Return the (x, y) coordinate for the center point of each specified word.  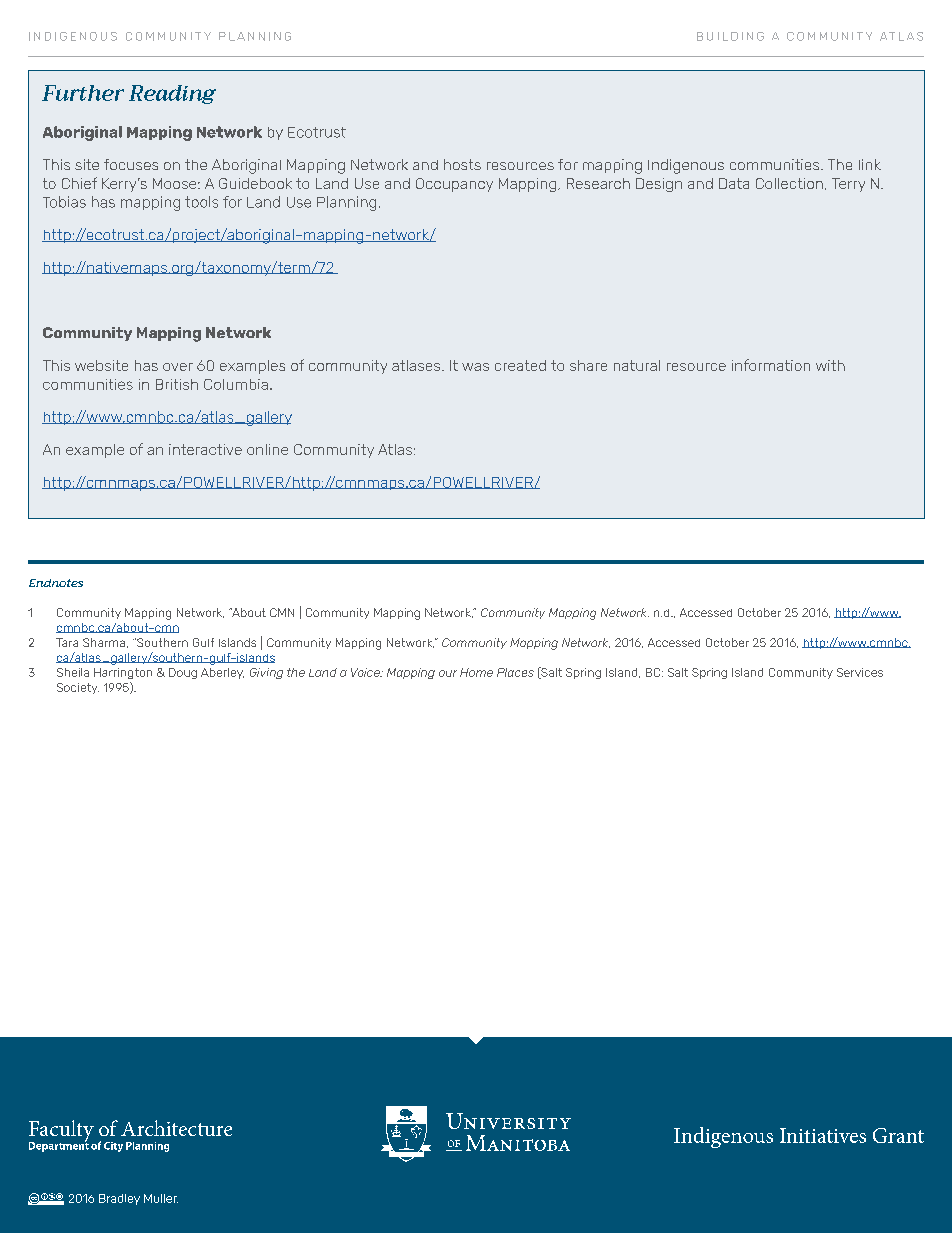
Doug (183, 673)
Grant (898, 1135)
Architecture (176, 1128)
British (177, 384)
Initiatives (823, 1135)
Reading (172, 94)
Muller (161, 1198)
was (475, 367)
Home (476, 672)
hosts (462, 164)
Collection (789, 183)
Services (860, 672)
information (771, 365)
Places (515, 672)
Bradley (119, 1199)
